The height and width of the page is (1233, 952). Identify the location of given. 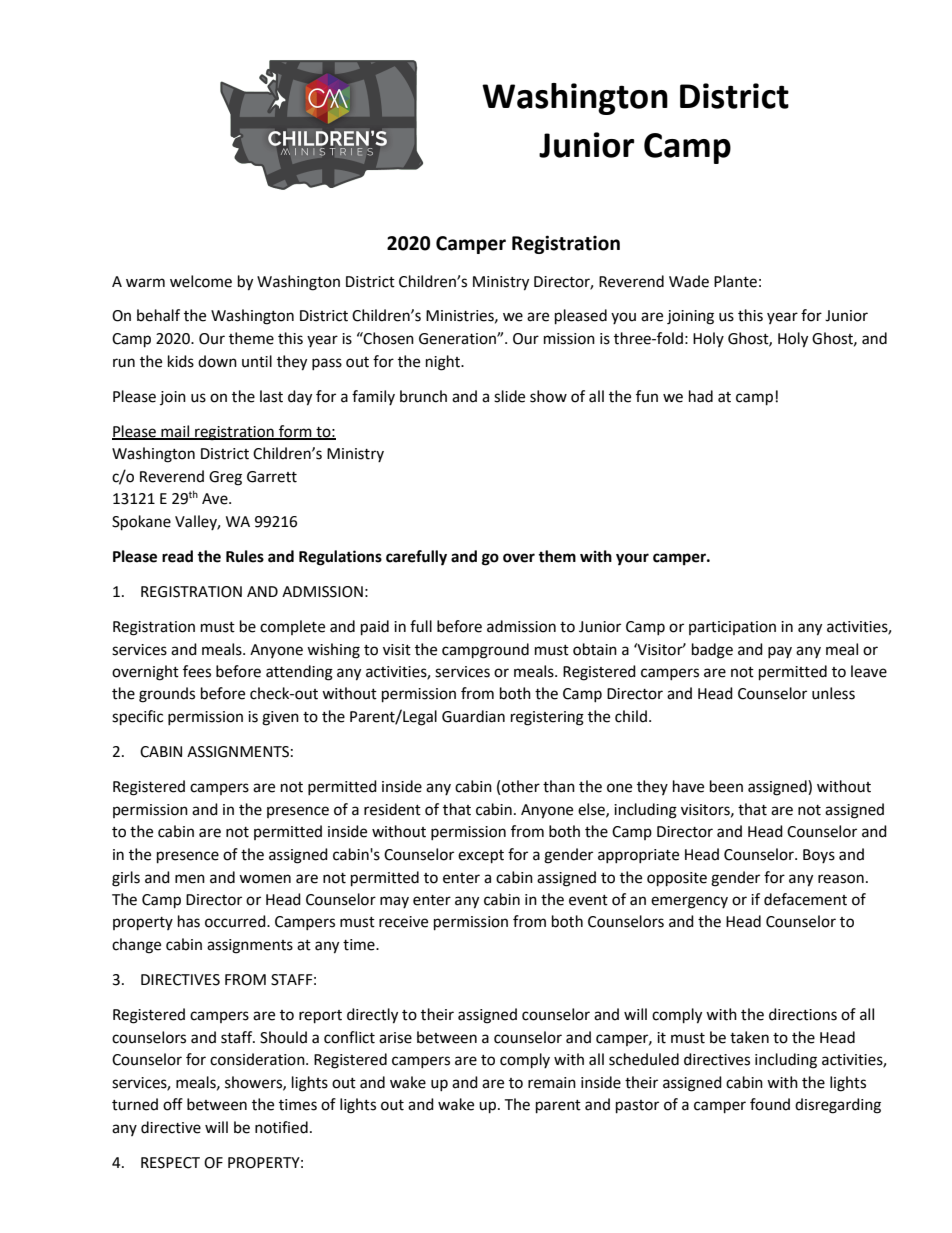
(280, 718).
